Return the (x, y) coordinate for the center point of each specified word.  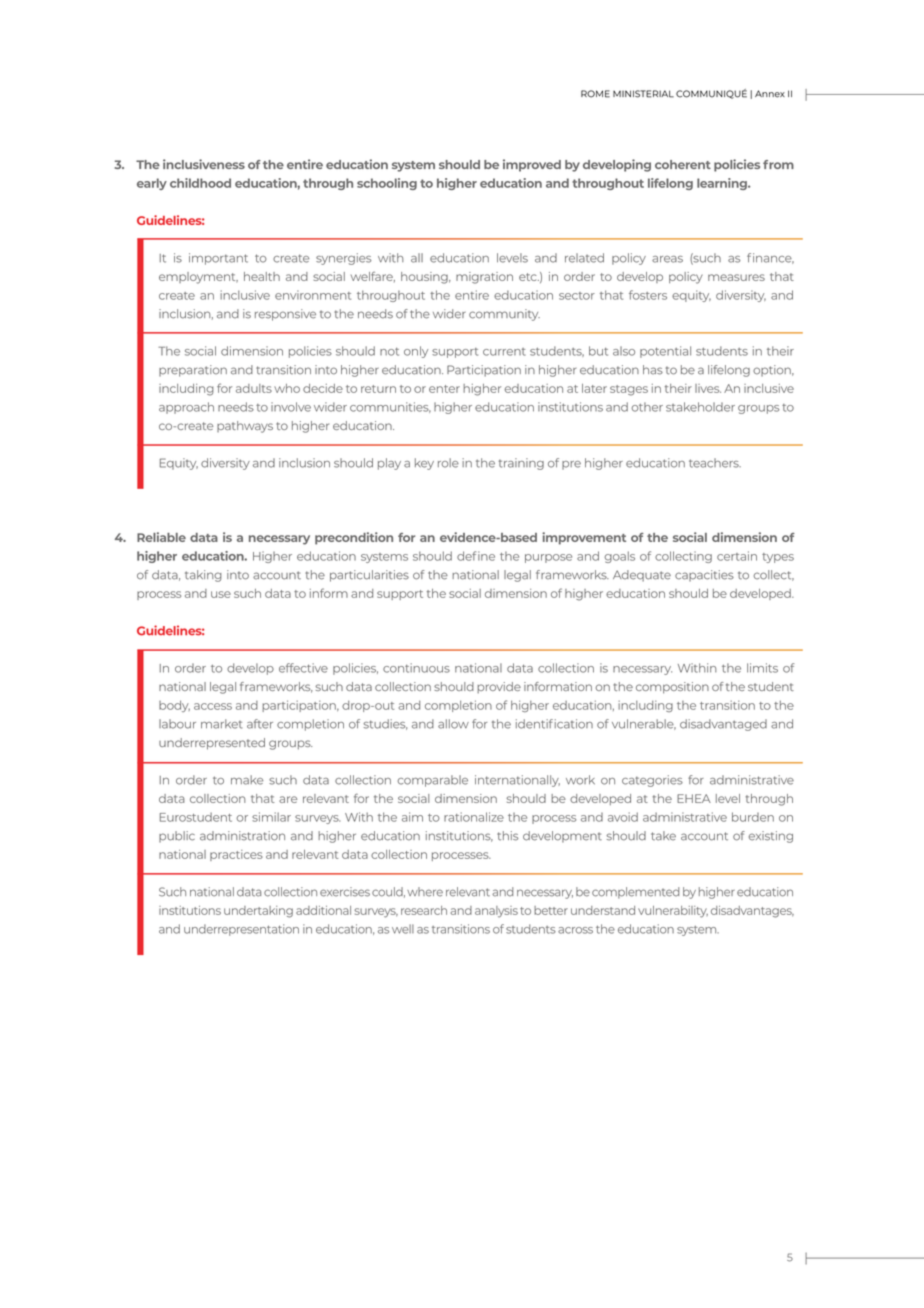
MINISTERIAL (643, 94)
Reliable (161, 537)
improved (532, 165)
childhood (200, 183)
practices (236, 855)
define (476, 556)
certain (737, 556)
